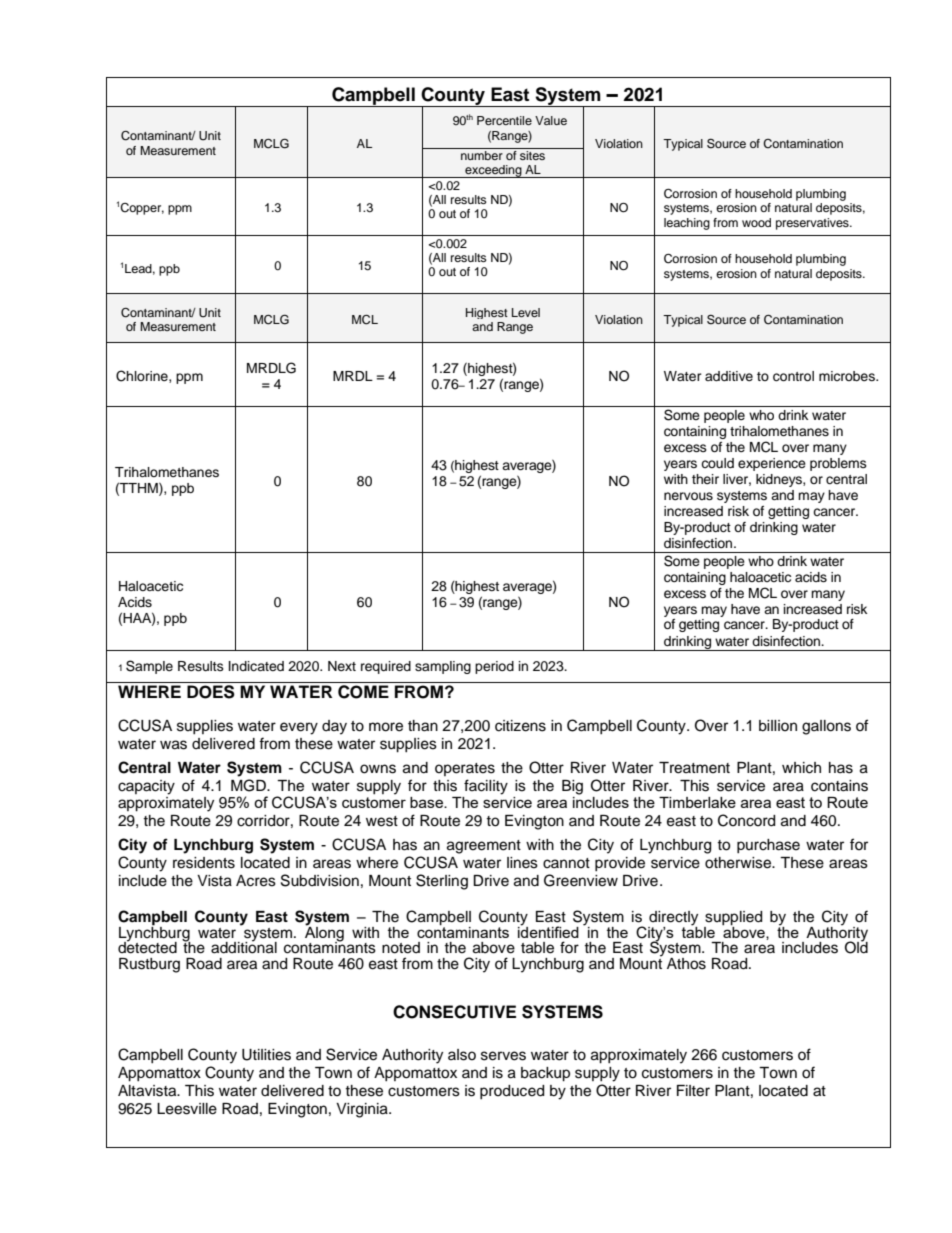  Describe the element at coordinates (494, 667) in the image. I see `period` at that location.
